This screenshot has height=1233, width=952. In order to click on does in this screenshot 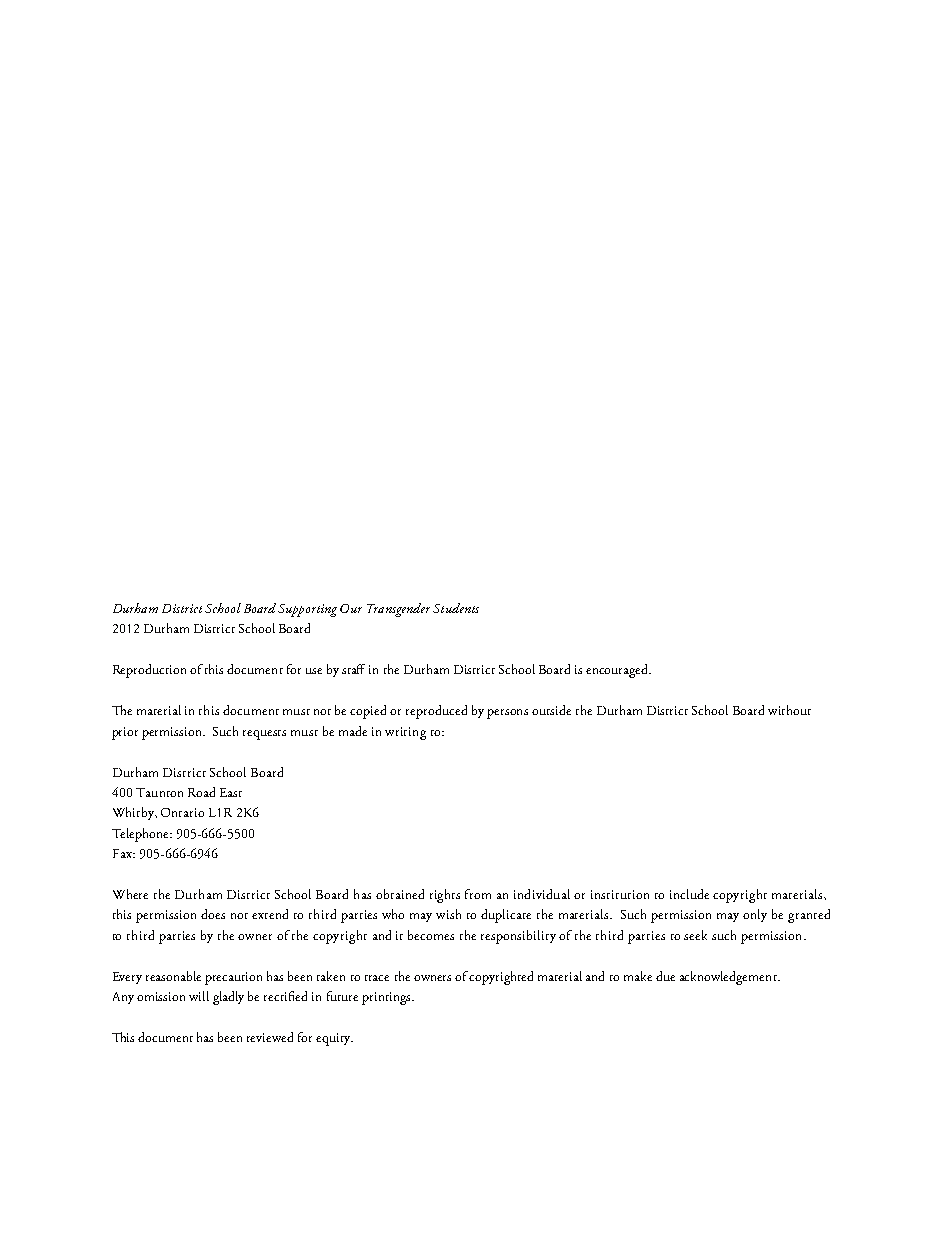, I will do `click(213, 914)`.
